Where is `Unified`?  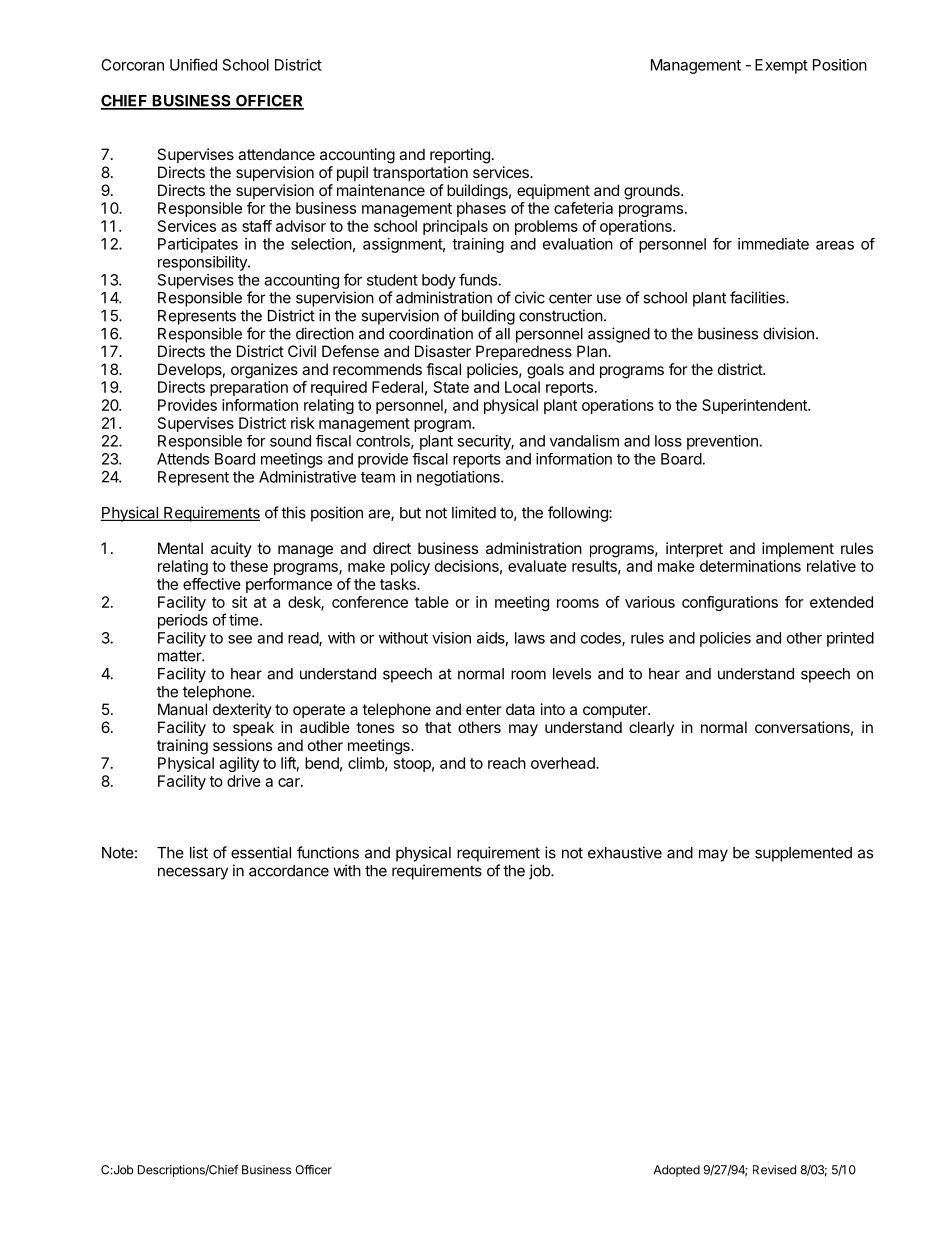 Unified is located at coordinates (193, 64).
